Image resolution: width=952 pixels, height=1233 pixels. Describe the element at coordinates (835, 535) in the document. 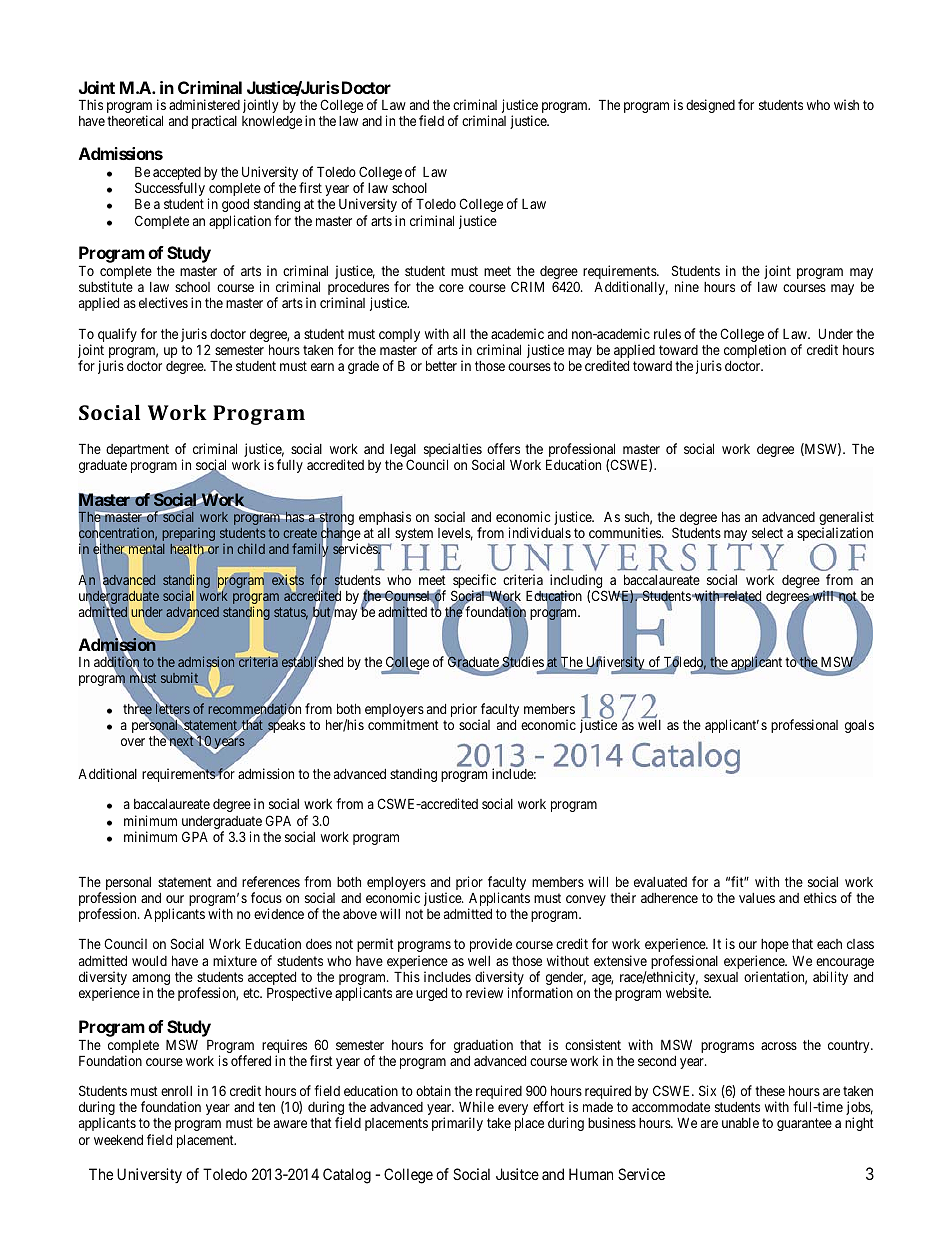

I see `specialization` at that location.
